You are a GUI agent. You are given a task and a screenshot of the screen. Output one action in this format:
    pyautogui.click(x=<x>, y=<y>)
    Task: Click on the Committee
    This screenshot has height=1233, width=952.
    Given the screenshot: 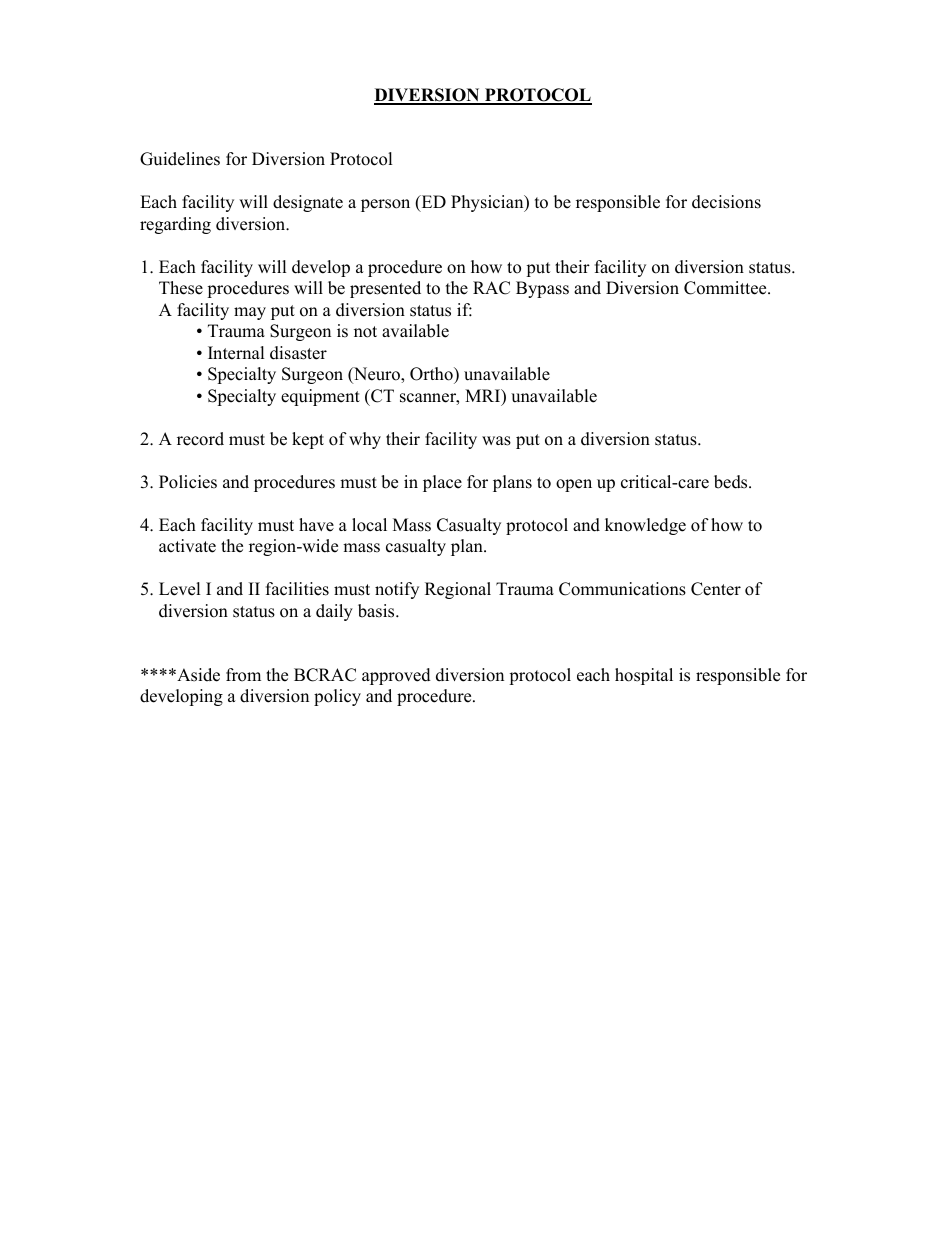 What is the action you would take?
    pyautogui.click(x=726, y=288)
